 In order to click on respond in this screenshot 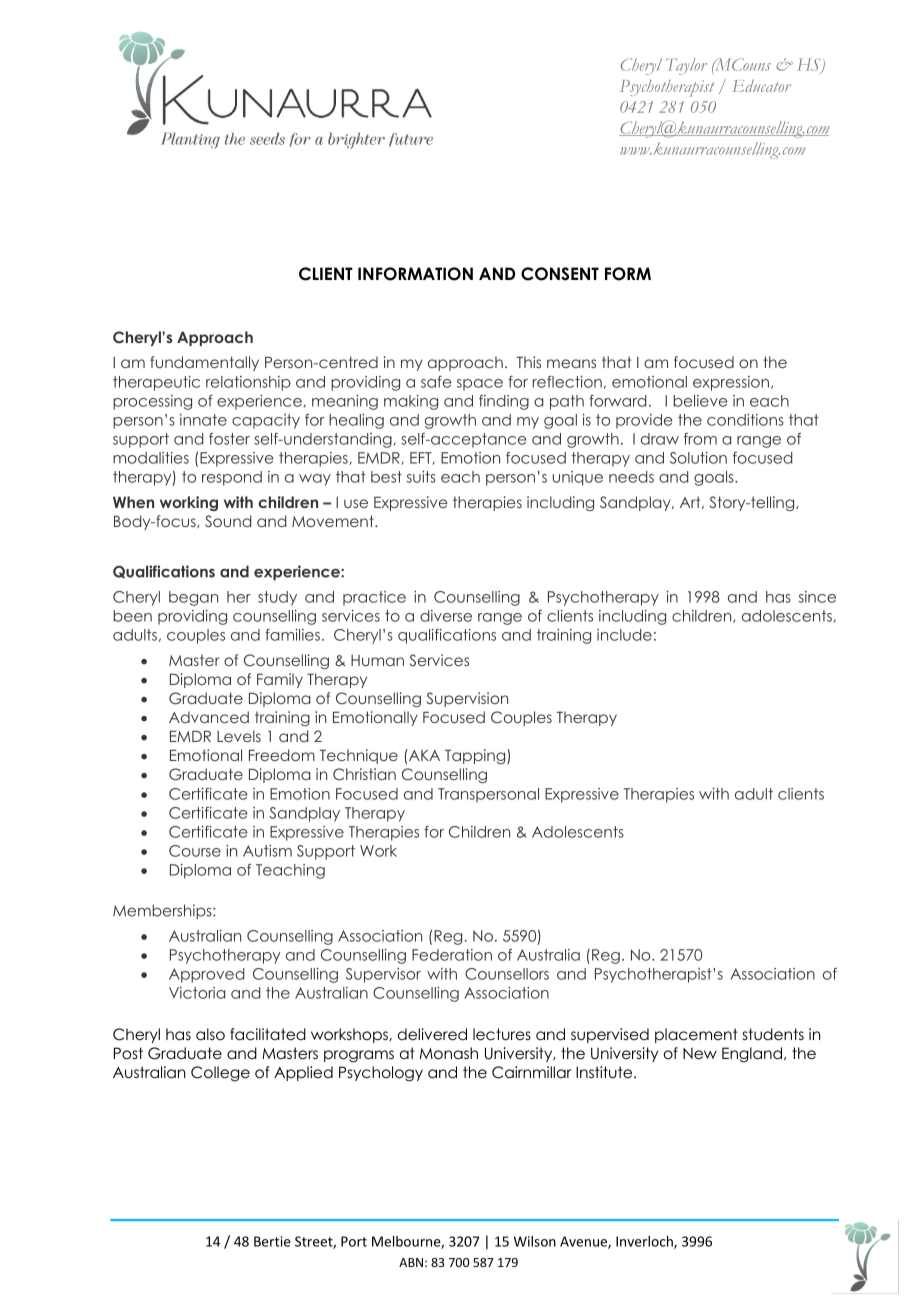, I will do `click(232, 478)`.
